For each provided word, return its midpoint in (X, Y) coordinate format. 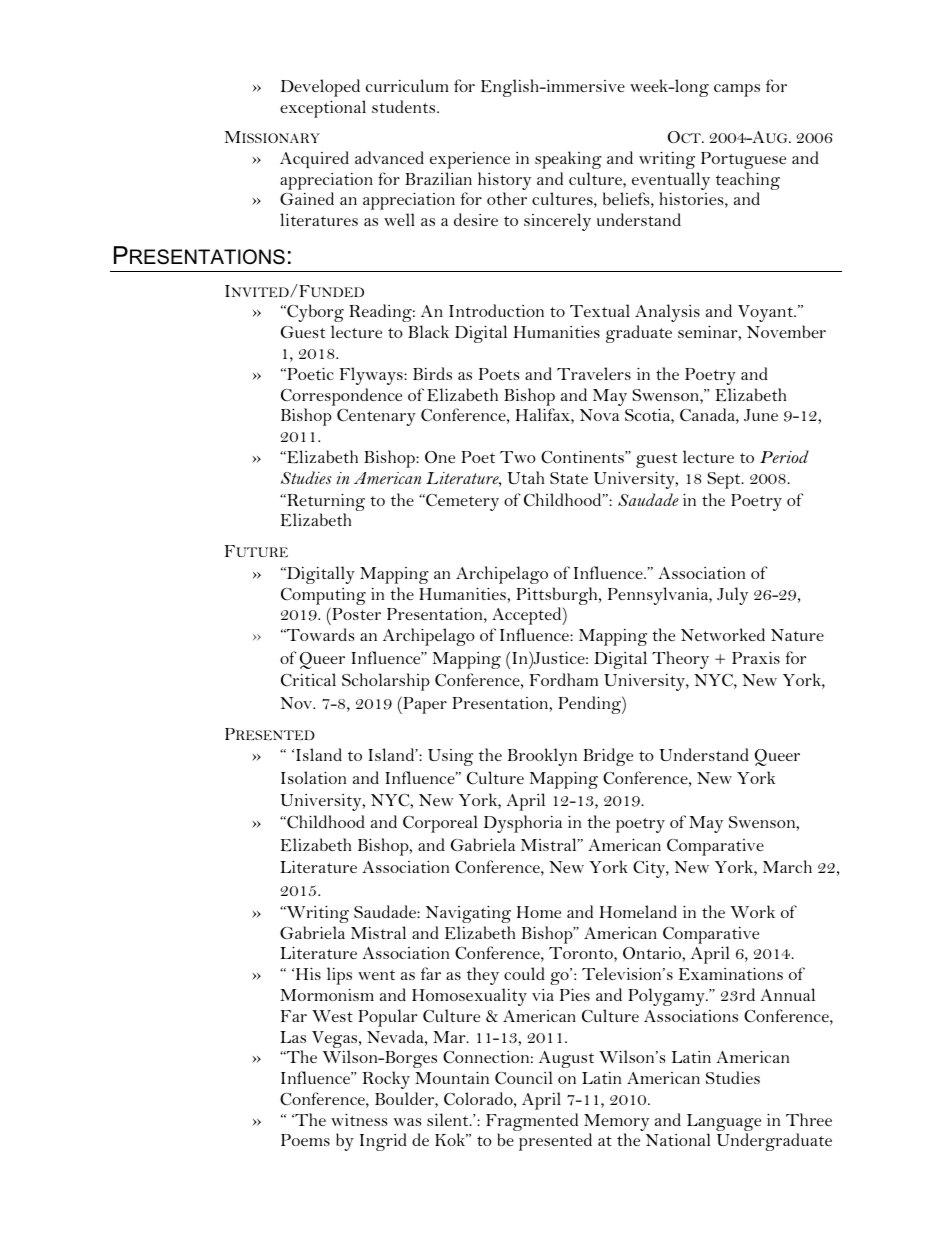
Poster (355, 613)
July (732, 596)
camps (737, 90)
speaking (568, 160)
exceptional (323, 109)
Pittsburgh (558, 597)
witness (359, 1119)
